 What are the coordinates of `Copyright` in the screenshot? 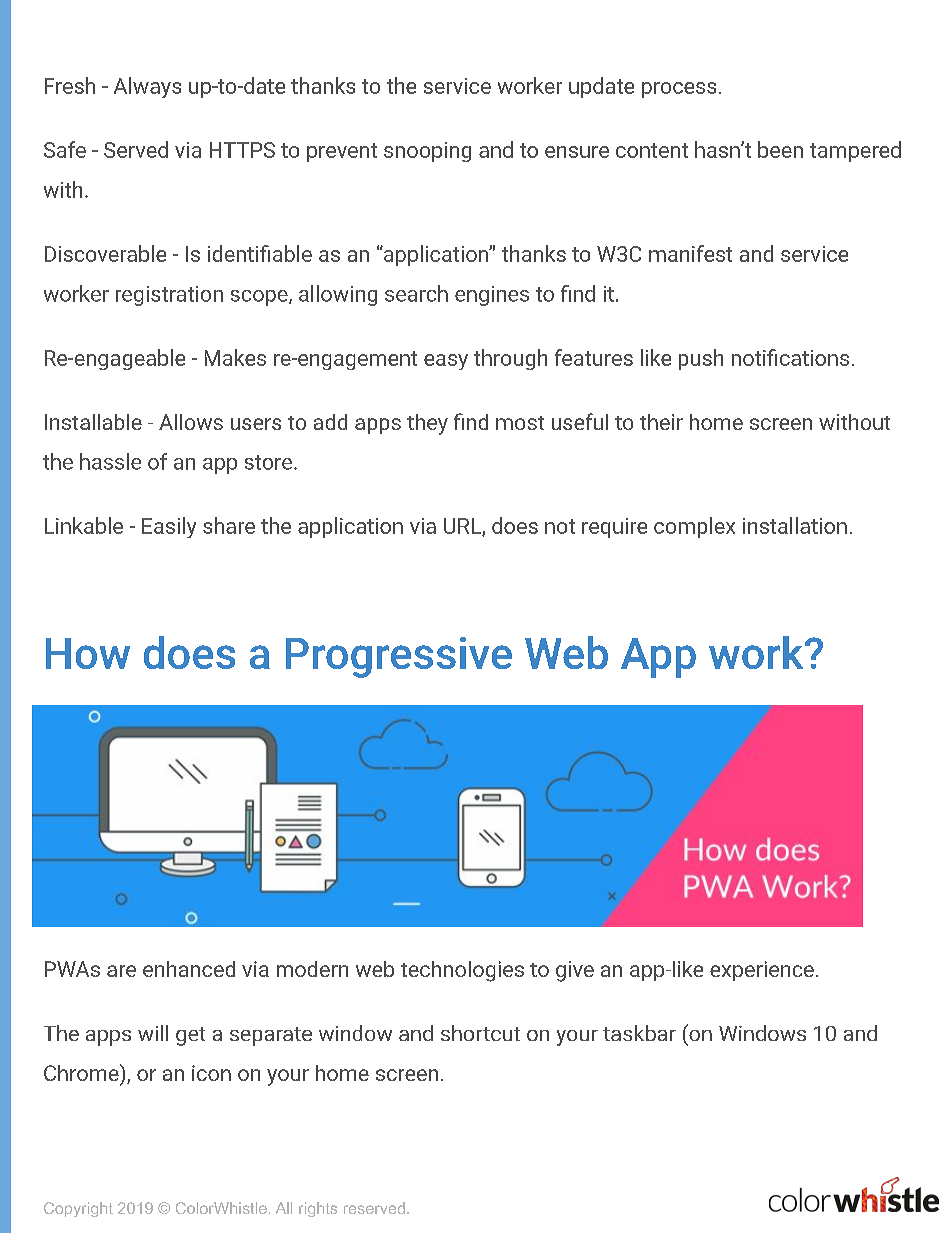 It's located at (78, 1209).
